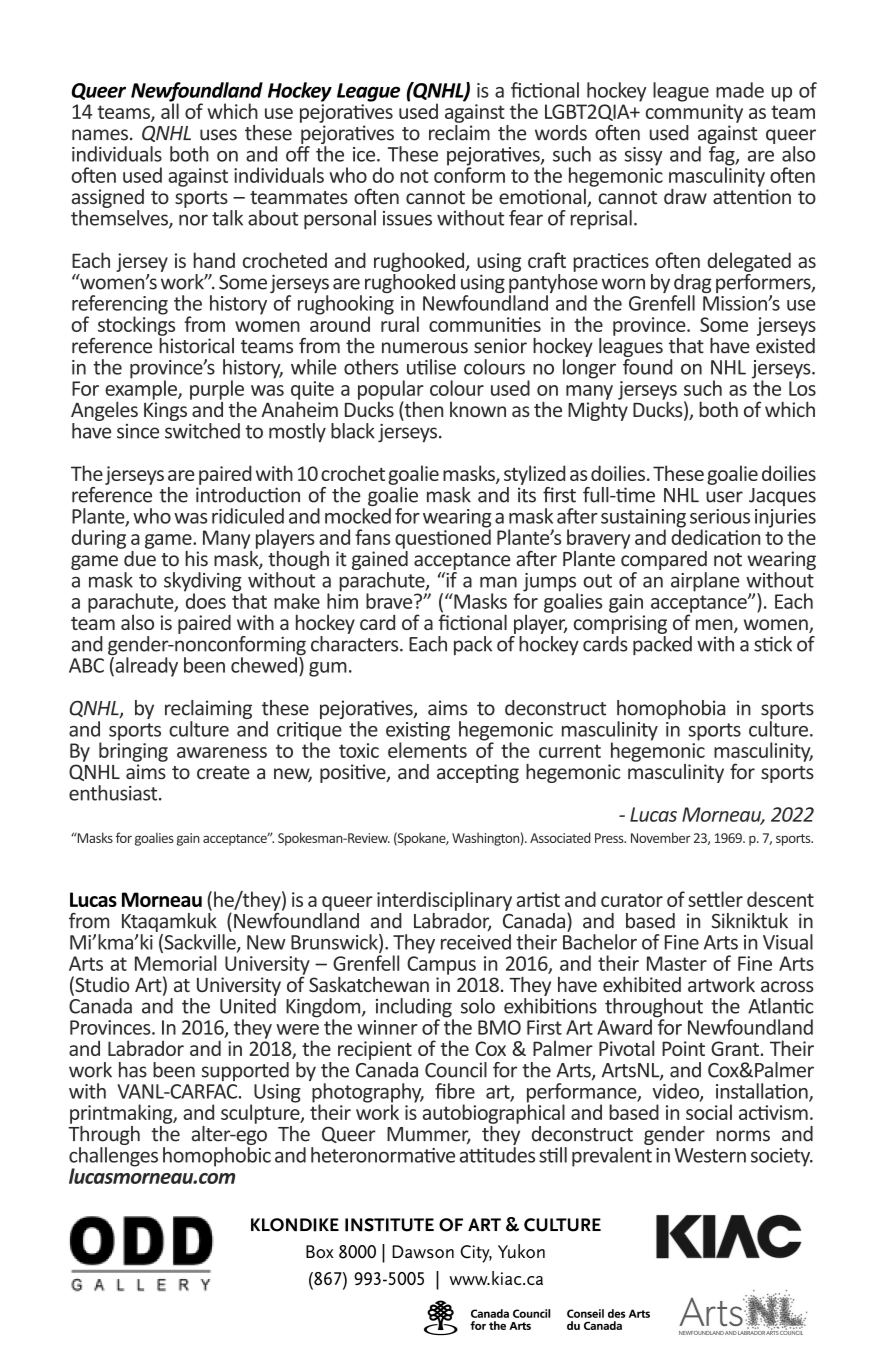 Image resolution: width=887 pixels, height=1372 pixels. What do you see at coordinates (443, 538) in the screenshot?
I see `questioned` at bounding box center [443, 538].
